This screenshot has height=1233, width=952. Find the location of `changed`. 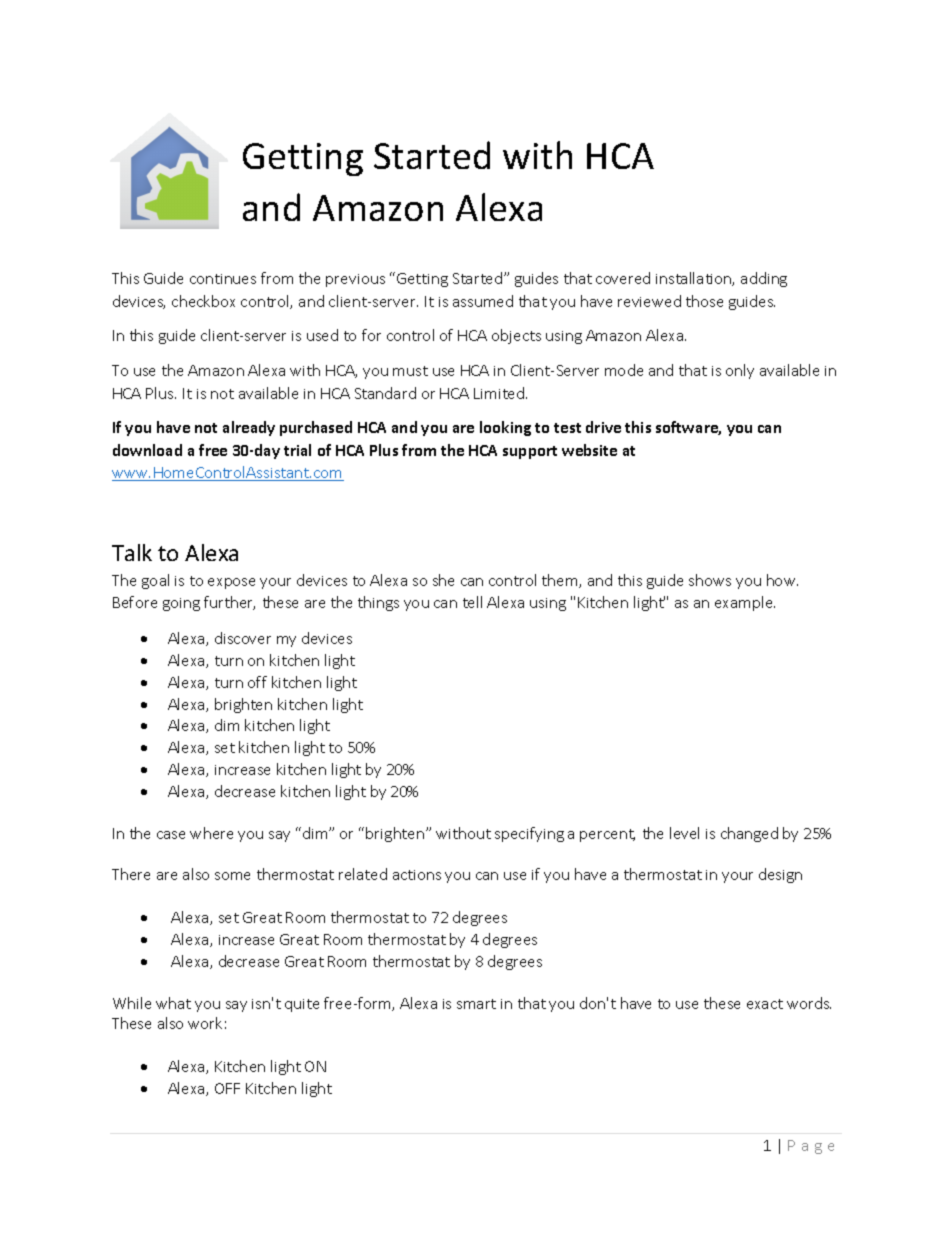

changed is located at coordinates (749, 834).
